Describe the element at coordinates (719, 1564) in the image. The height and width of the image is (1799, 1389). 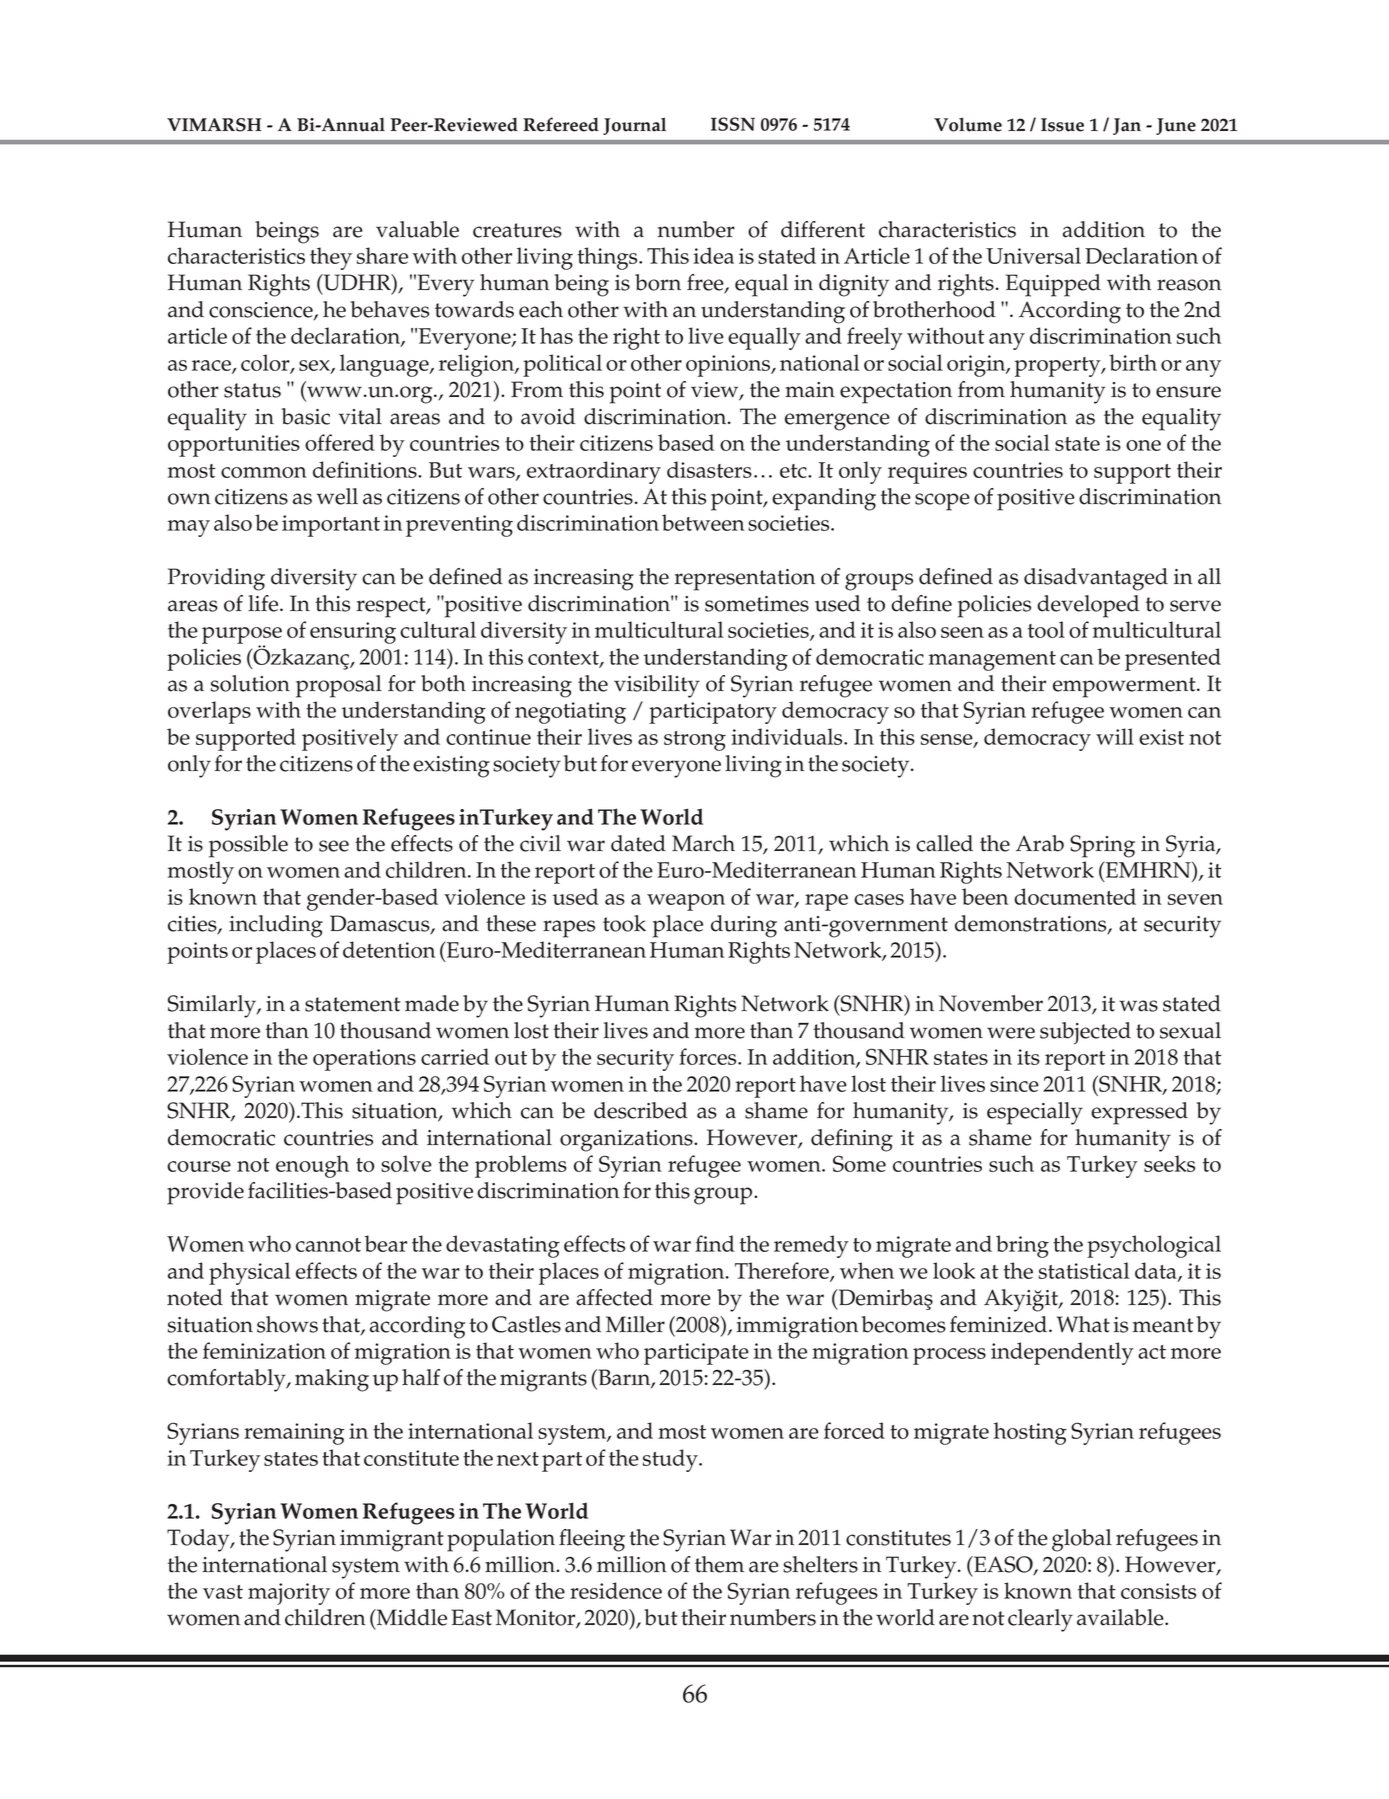
I see `them` at that location.
